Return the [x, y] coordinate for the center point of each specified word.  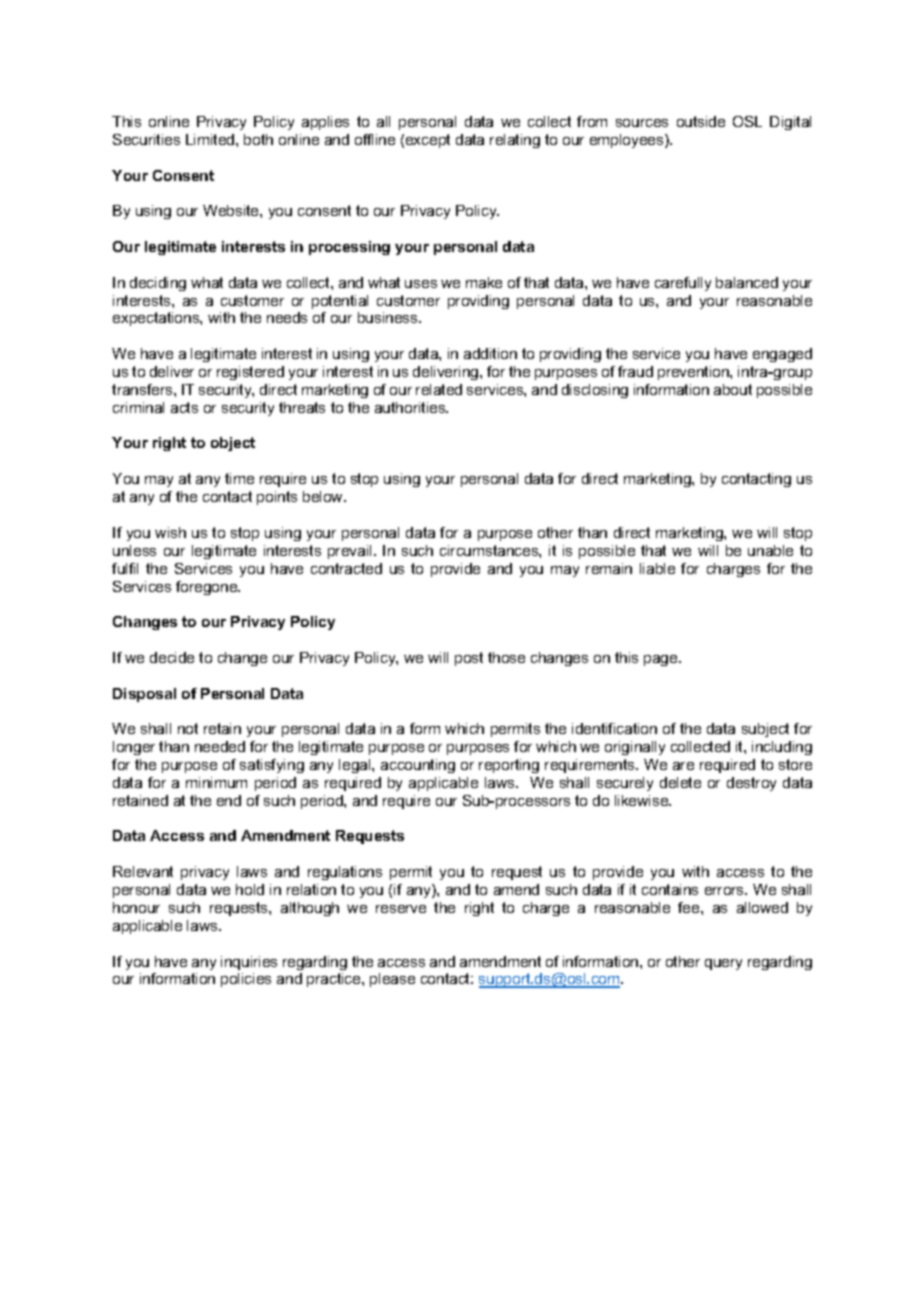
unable [770, 550]
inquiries [249, 963]
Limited [211, 139]
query [723, 964]
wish [170, 532]
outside [701, 121]
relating [515, 141]
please [392, 980]
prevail [349, 552]
